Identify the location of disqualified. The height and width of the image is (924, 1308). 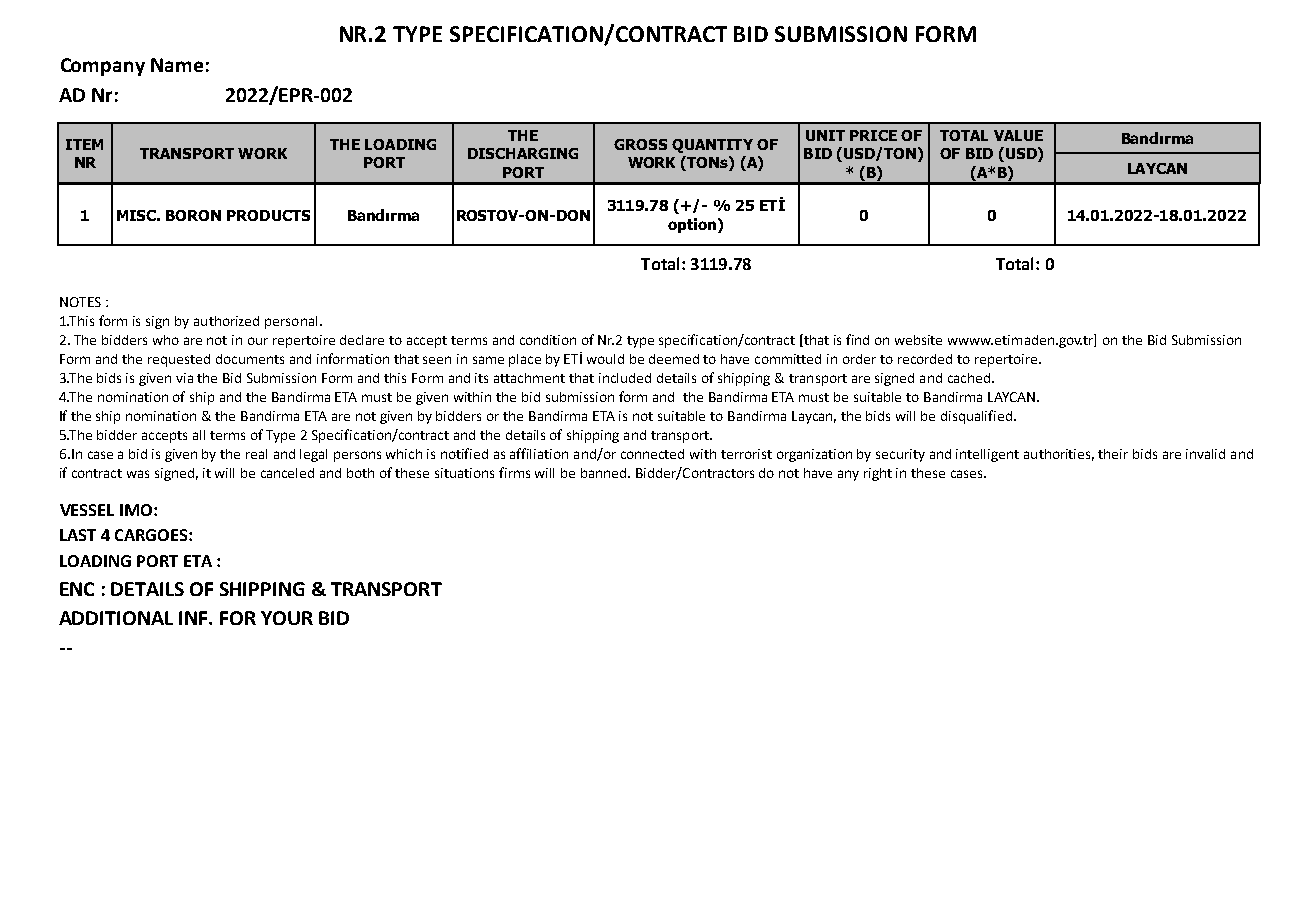
(976, 417).
